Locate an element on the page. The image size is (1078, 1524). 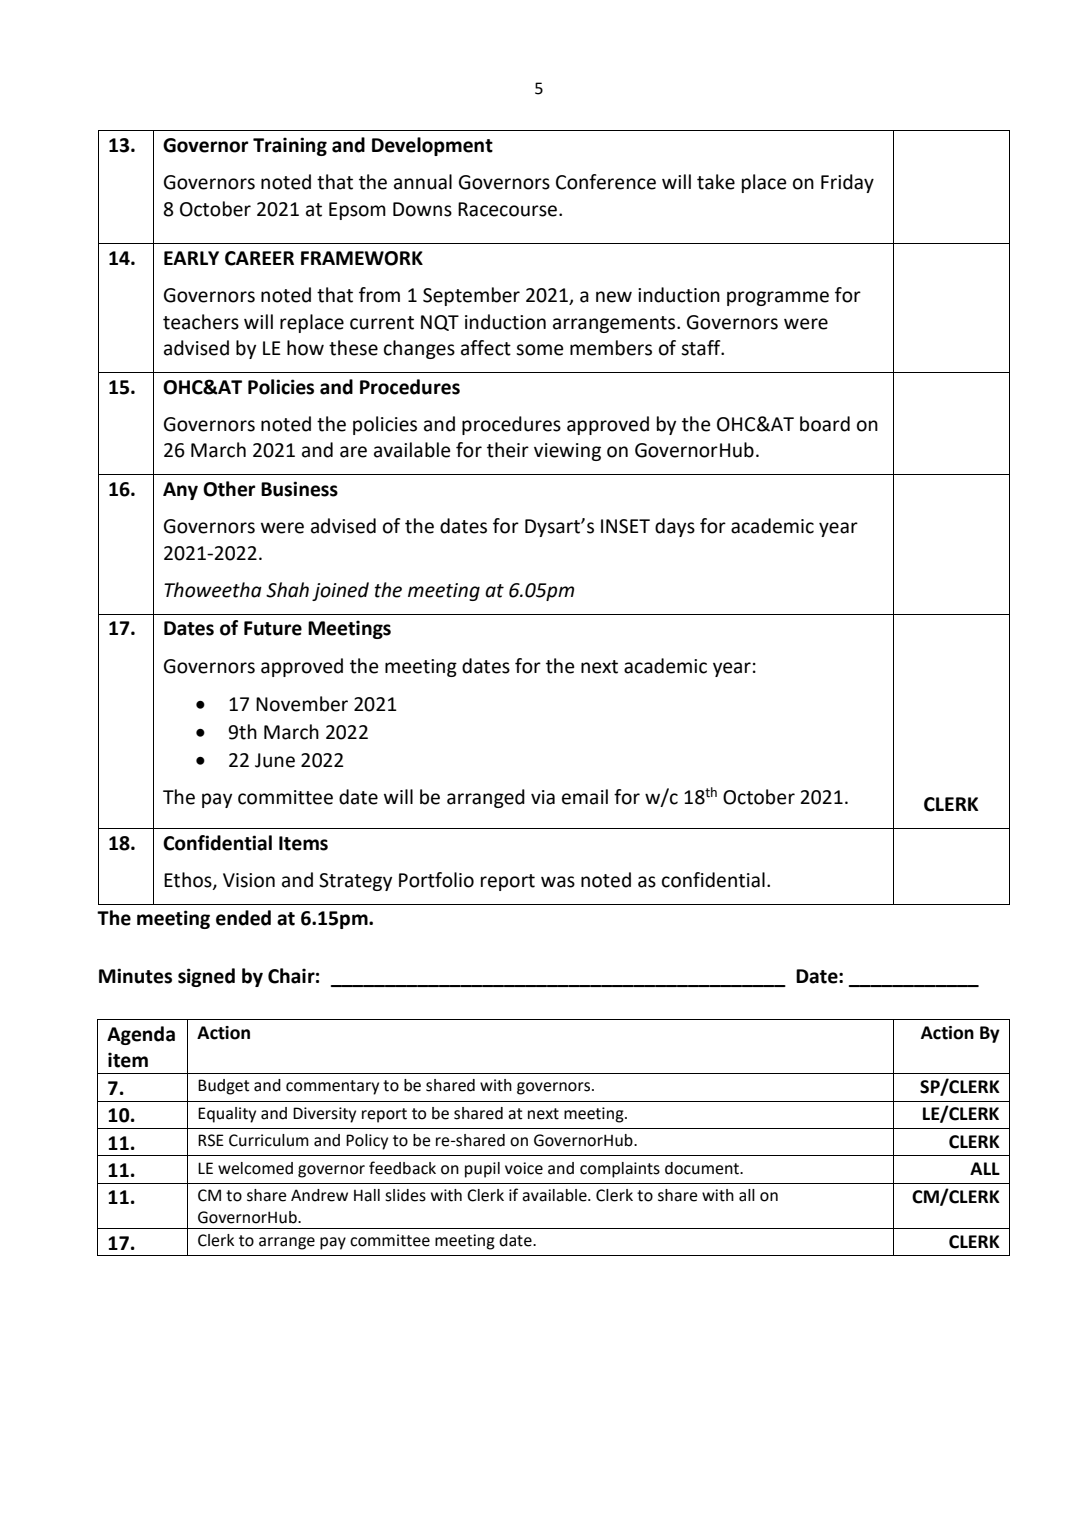
pupil is located at coordinates (482, 1170).
